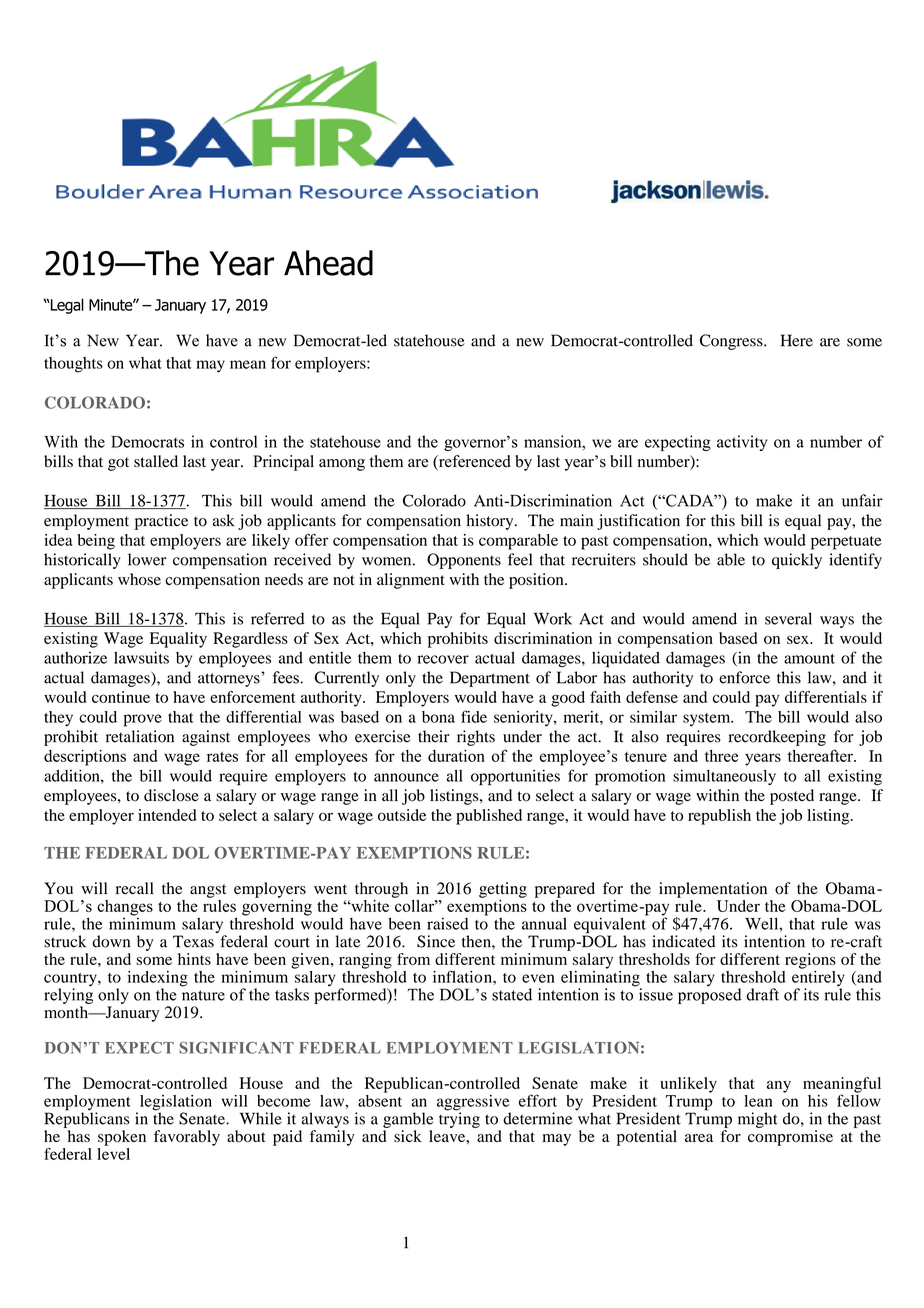 The image size is (924, 1308). I want to click on republish, so click(719, 817).
